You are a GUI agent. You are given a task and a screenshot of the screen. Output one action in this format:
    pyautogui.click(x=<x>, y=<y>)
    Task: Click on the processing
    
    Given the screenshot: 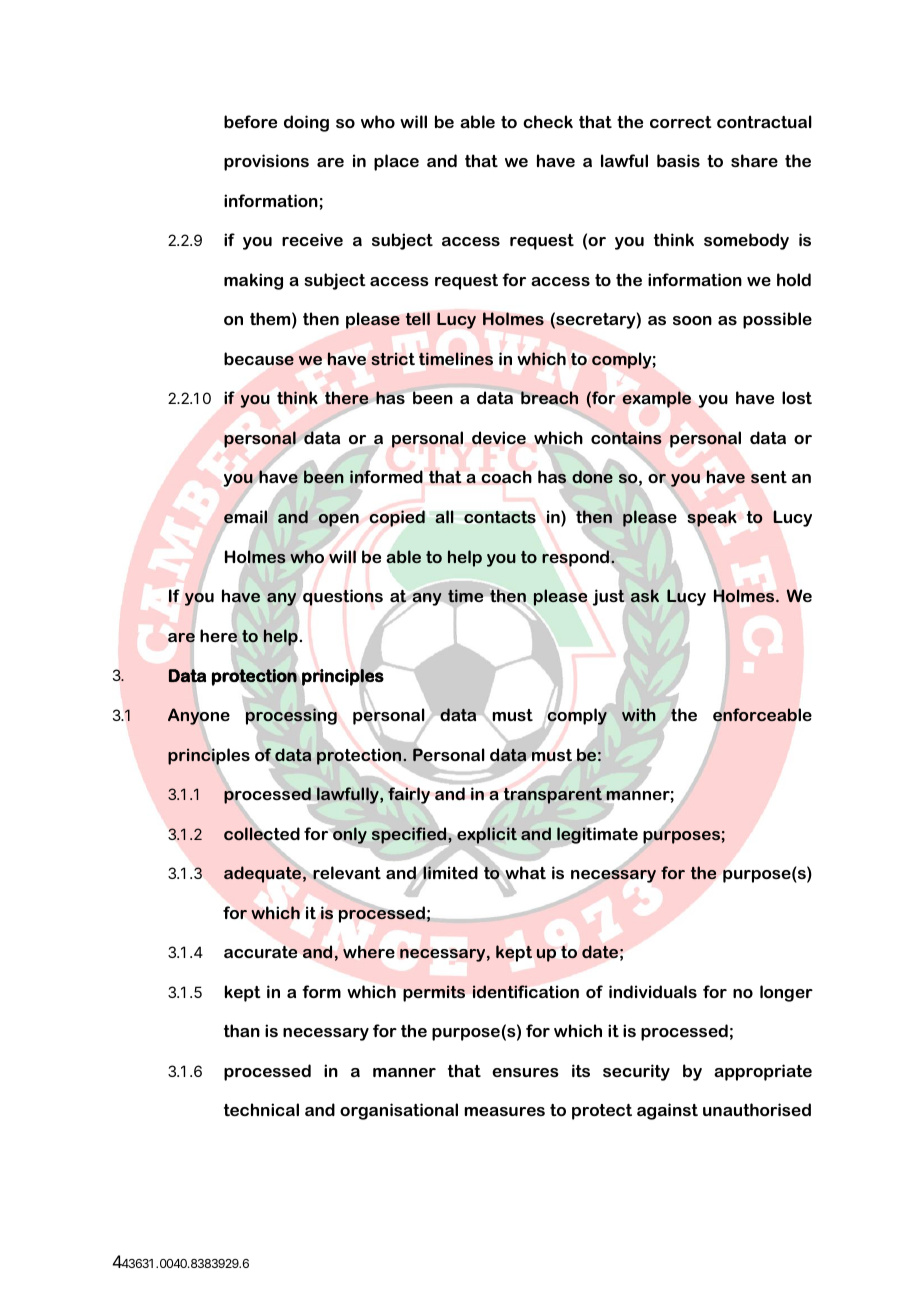 What is the action you would take?
    pyautogui.click(x=291, y=716)
